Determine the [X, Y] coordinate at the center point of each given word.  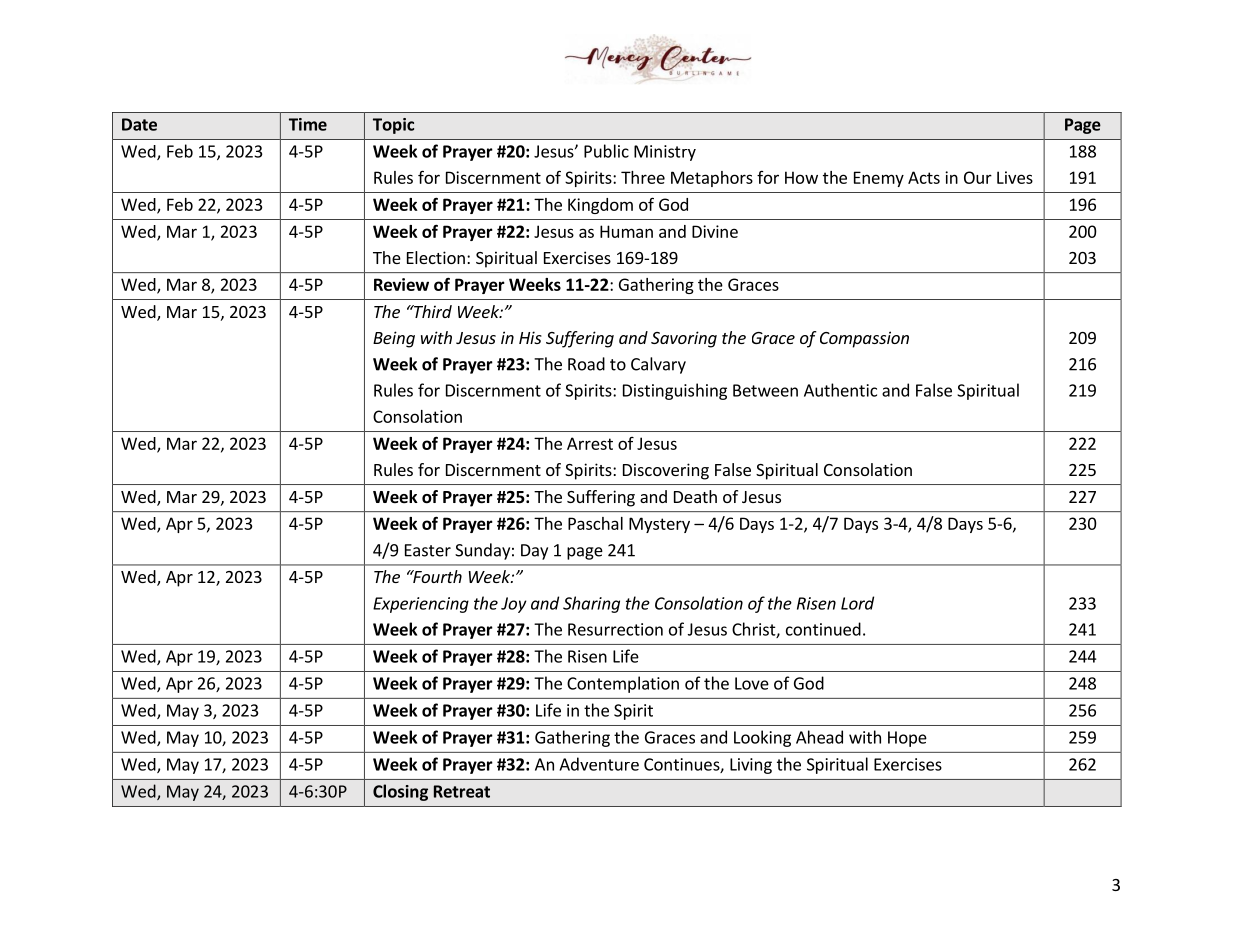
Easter [428, 550]
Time [308, 124]
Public [606, 151]
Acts [924, 177]
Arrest [590, 443]
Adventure [599, 764]
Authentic [840, 390]
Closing [400, 792]
